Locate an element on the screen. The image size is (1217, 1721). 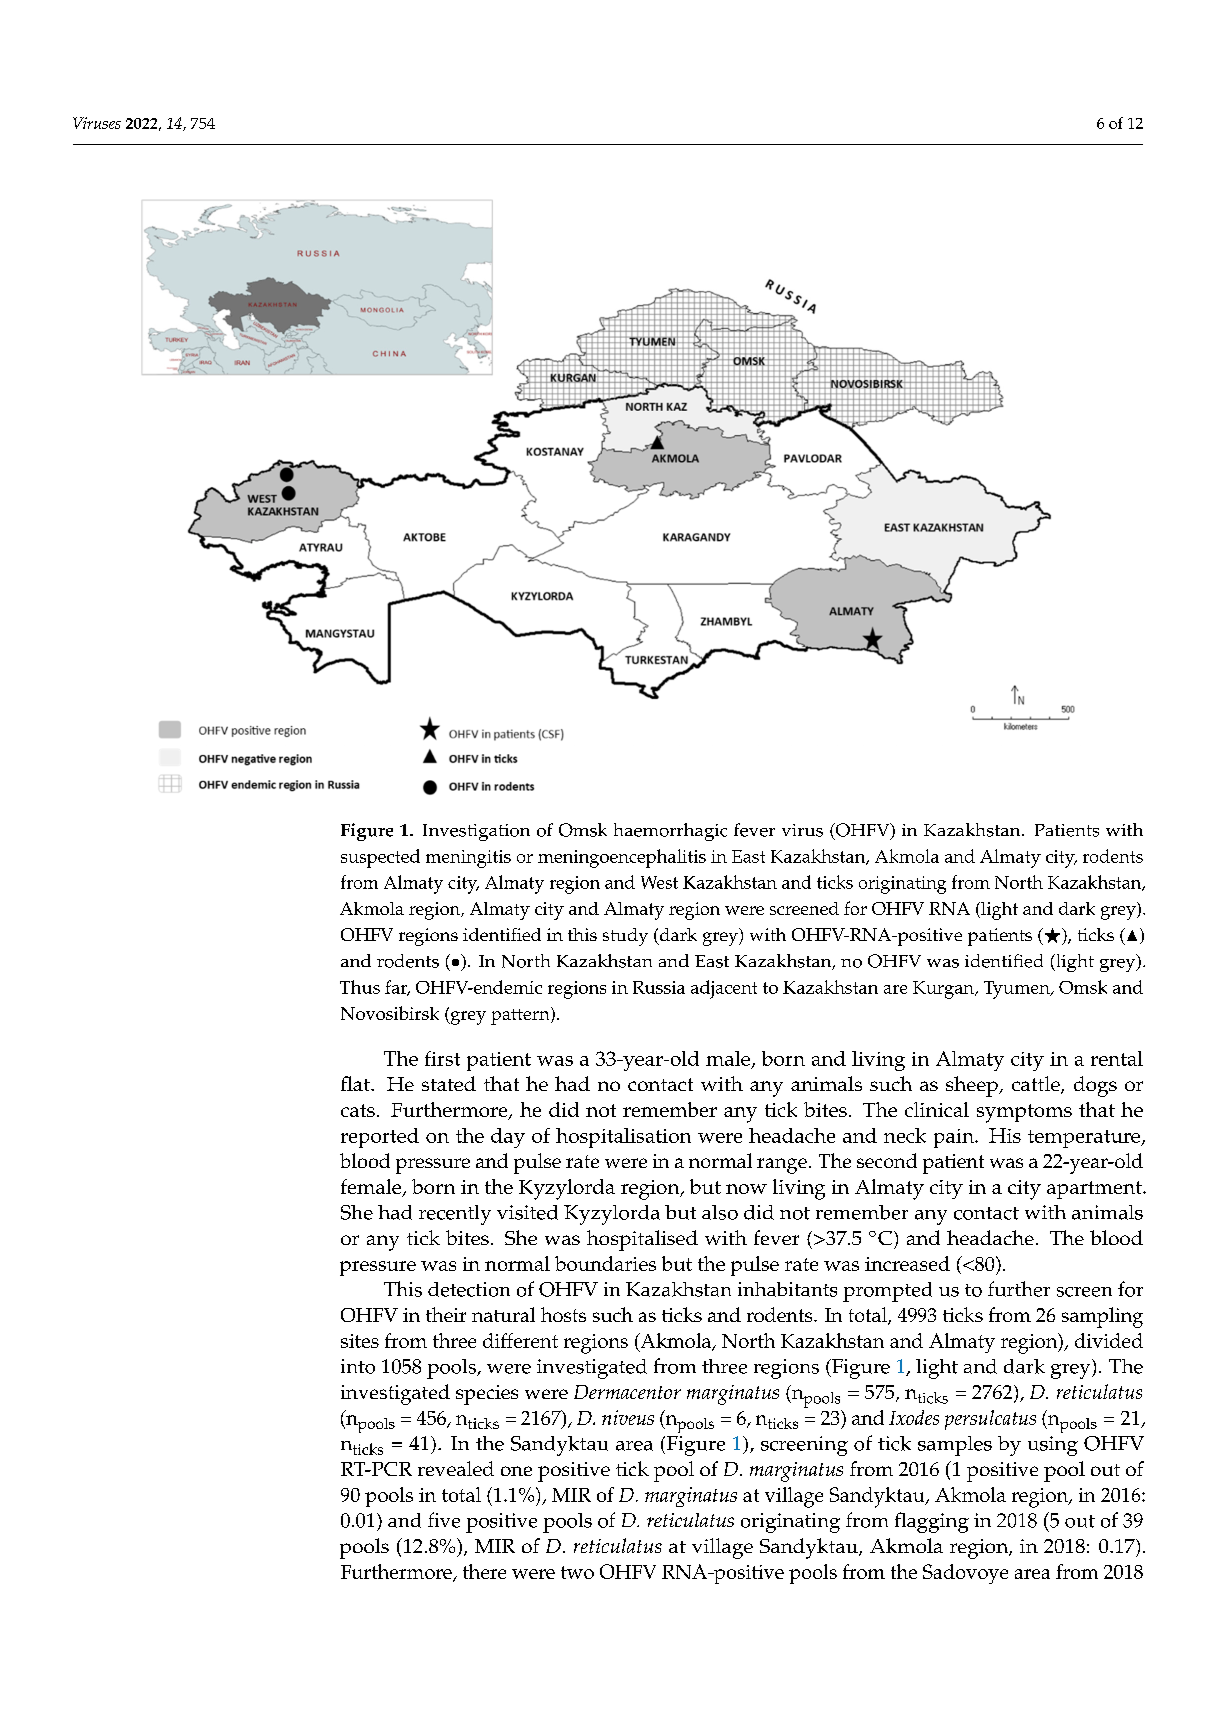
revealed is located at coordinates (456, 1468).
